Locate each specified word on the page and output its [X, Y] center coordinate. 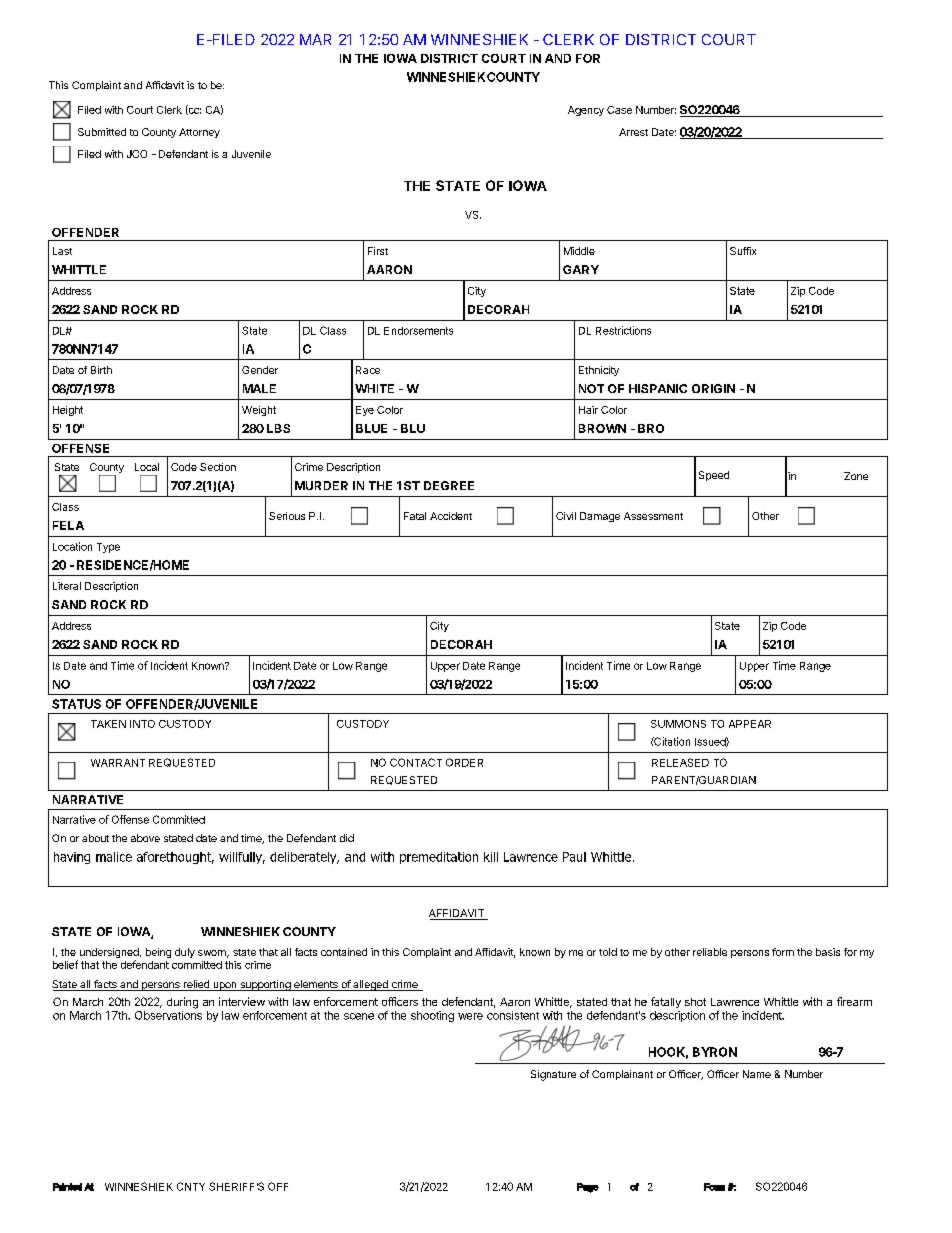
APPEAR [750, 724]
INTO [142, 724]
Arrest [633, 132]
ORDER [464, 762]
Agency [586, 111]
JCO [137, 154]
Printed [67, 1187]
